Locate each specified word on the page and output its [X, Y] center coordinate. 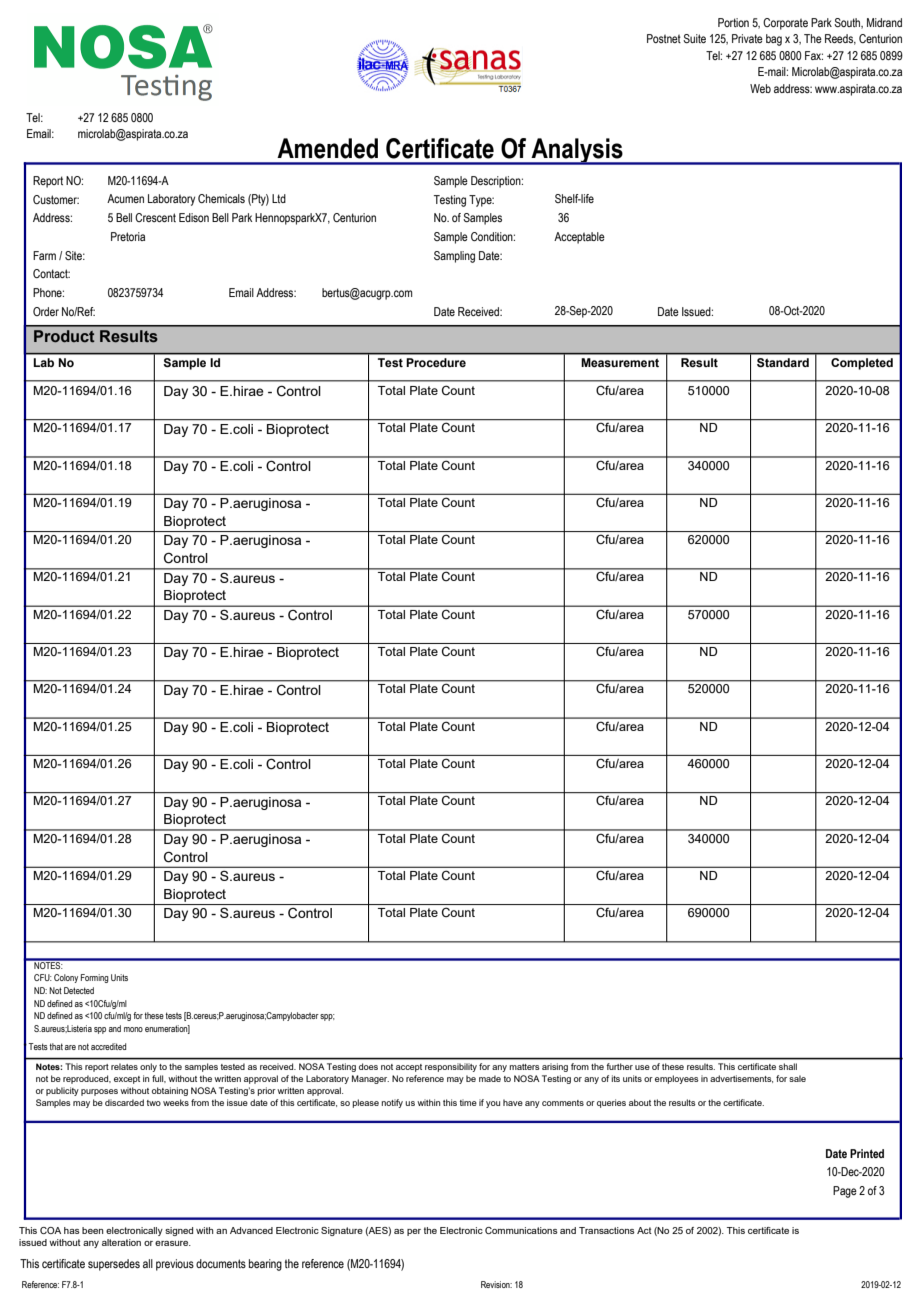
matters [524, 1067]
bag [774, 40]
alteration [121, 1242]
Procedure [436, 362]
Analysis [577, 151]
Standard [783, 362]
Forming [95, 978]
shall [788, 1066]
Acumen [125, 198]
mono [133, 1029]
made [490, 1078]
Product [64, 336]
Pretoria [128, 236]
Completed [862, 364]
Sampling [454, 257]
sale [797, 1078]
